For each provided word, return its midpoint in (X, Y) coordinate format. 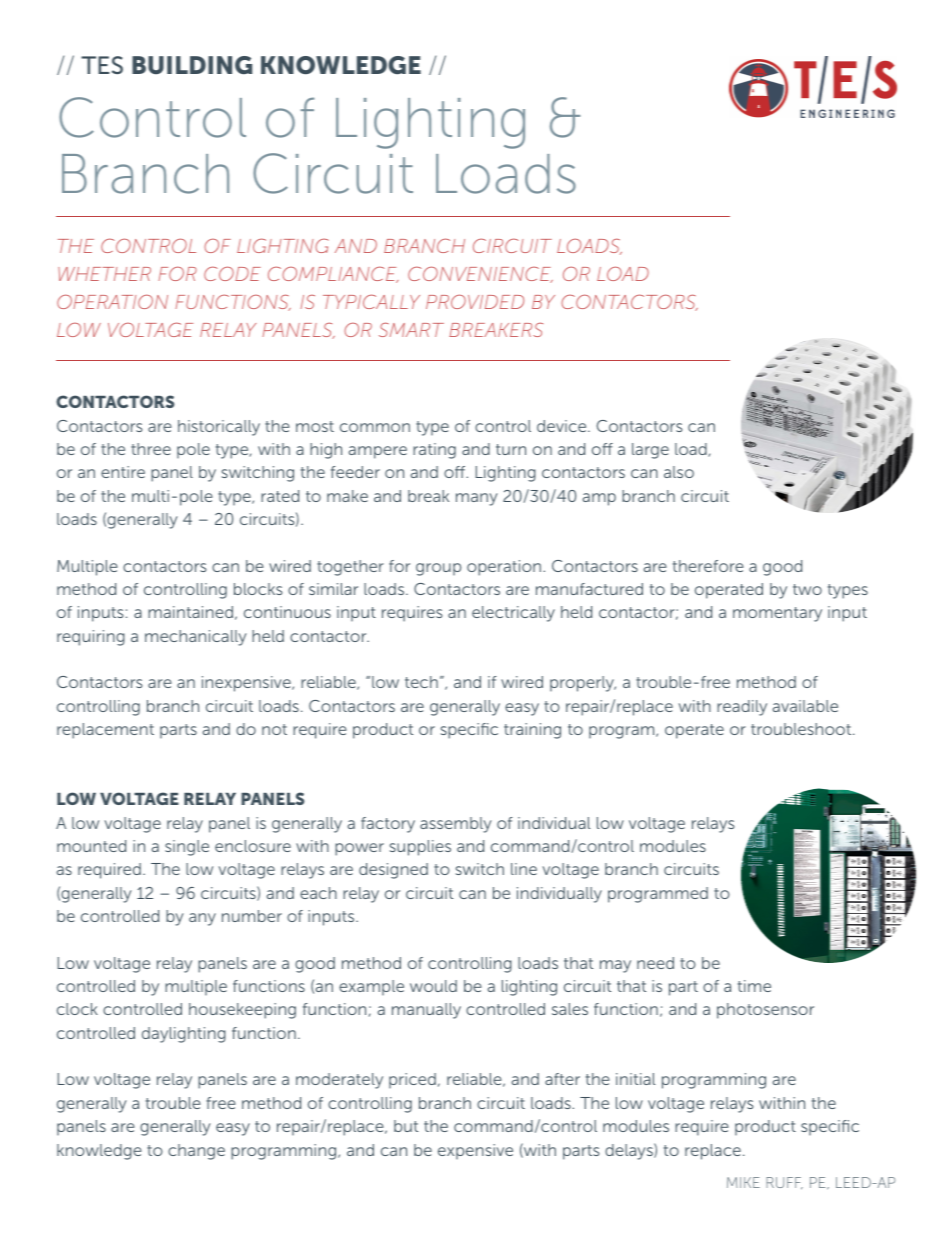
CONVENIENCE (480, 274)
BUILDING (192, 65)
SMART (411, 329)
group (438, 569)
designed (393, 871)
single (187, 848)
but (406, 1126)
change (196, 1152)
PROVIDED (475, 301)
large (650, 451)
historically (219, 428)
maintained (190, 612)
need (655, 963)
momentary (777, 614)
